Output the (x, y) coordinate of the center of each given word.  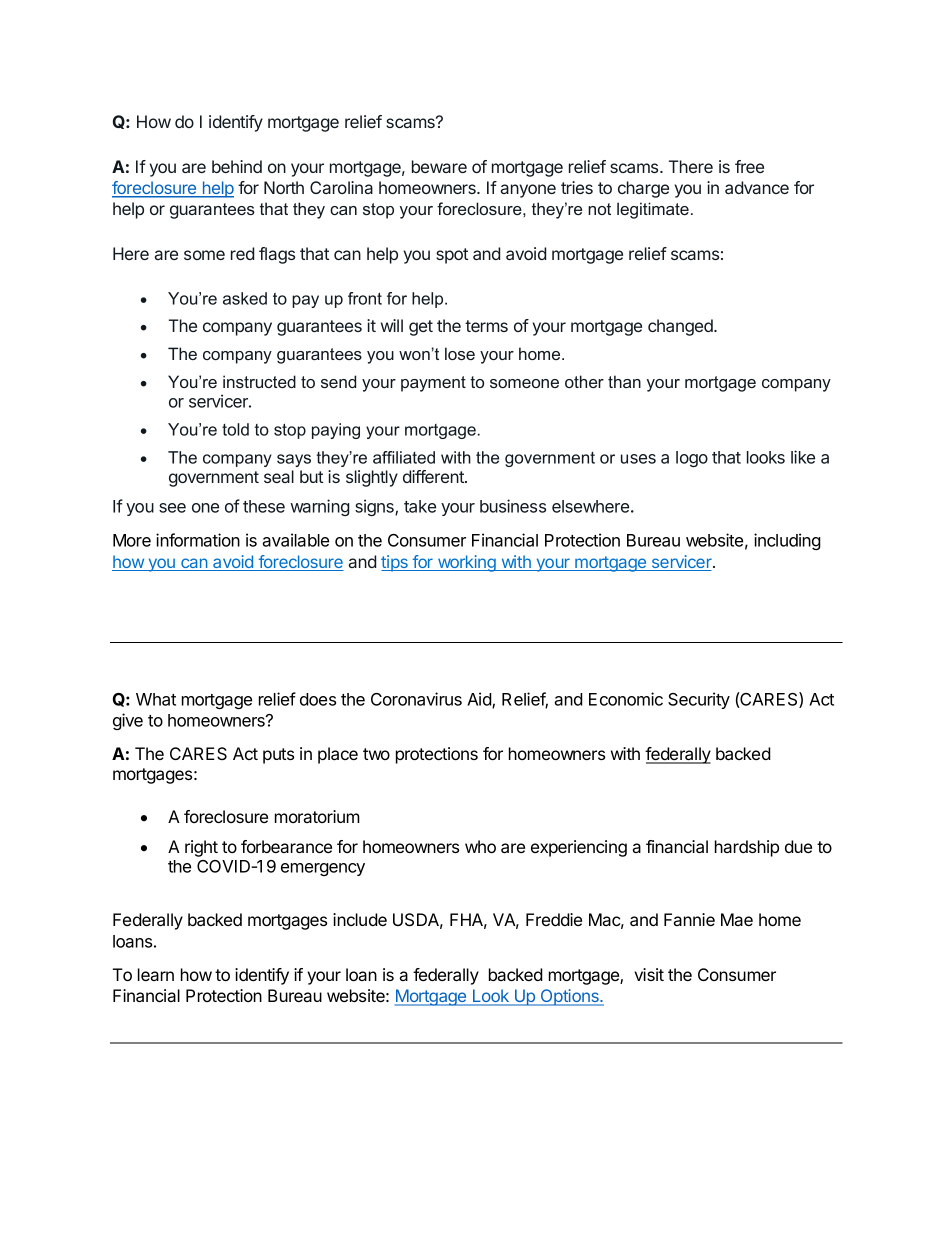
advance (757, 187)
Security (699, 700)
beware (439, 166)
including (787, 541)
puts (278, 756)
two (376, 754)
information (198, 540)
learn (156, 974)
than (624, 381)
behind (237, 166)
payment (433, 384)
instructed (259, 381)
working (466, 563)
